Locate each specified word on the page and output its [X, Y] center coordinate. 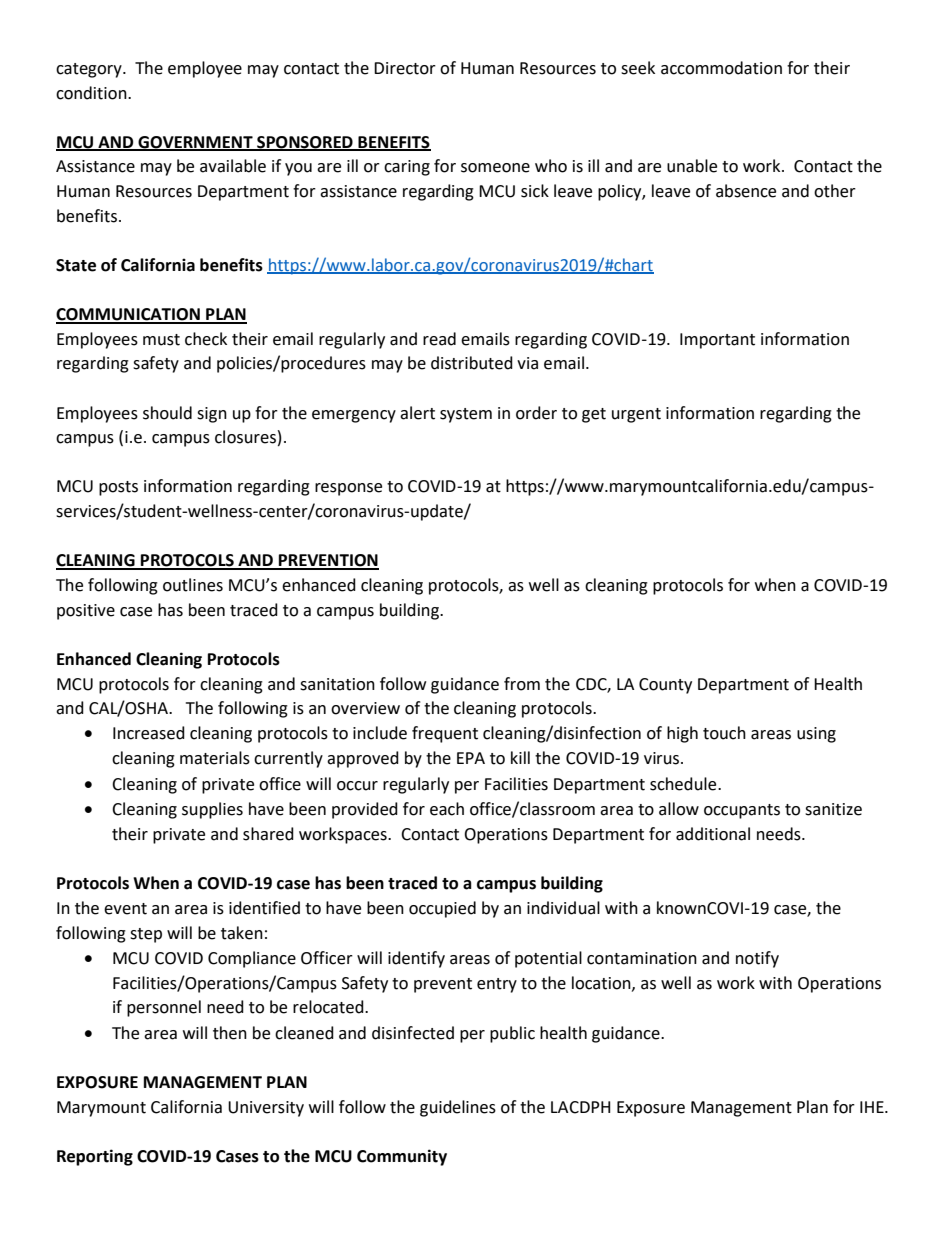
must [161, 340]
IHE [873, 1107]
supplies [212, 810]
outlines [193, 585]
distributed [472, 363]
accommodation [721, 68]
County [665, 686]
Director [405, 68]
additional [713, 834]
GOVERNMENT [195, 143]
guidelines [458, 1108]
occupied [442, 909]
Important [717, 341]
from [522, 684]
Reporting [95, 1157]
